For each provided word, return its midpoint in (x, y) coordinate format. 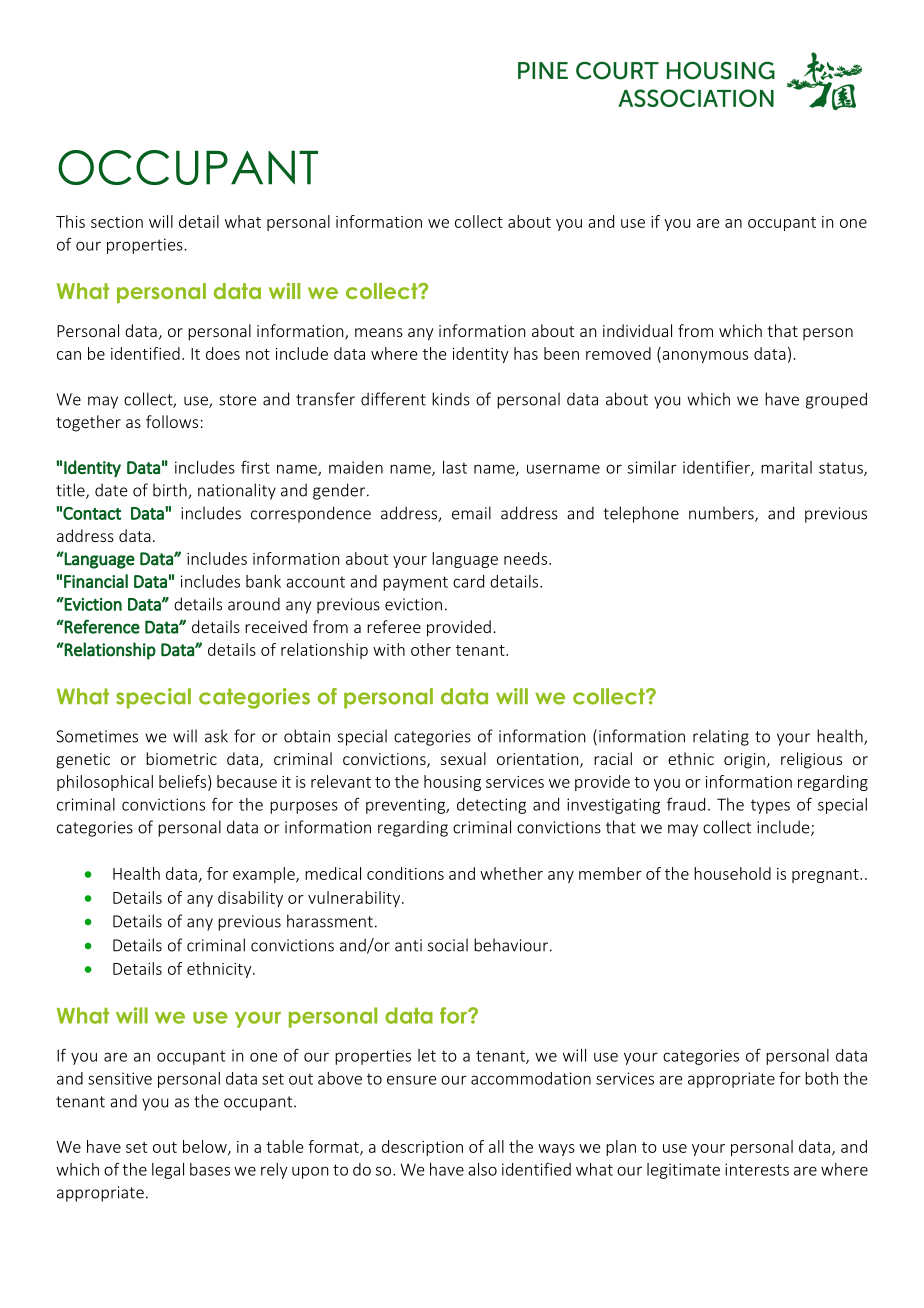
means (379, 332)
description (422, 1148)
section (117, 222)
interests (757, 1169)
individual (637, 330)
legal (168, 1171)
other (431, 649)
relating (721, 737)
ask (216, 736)
